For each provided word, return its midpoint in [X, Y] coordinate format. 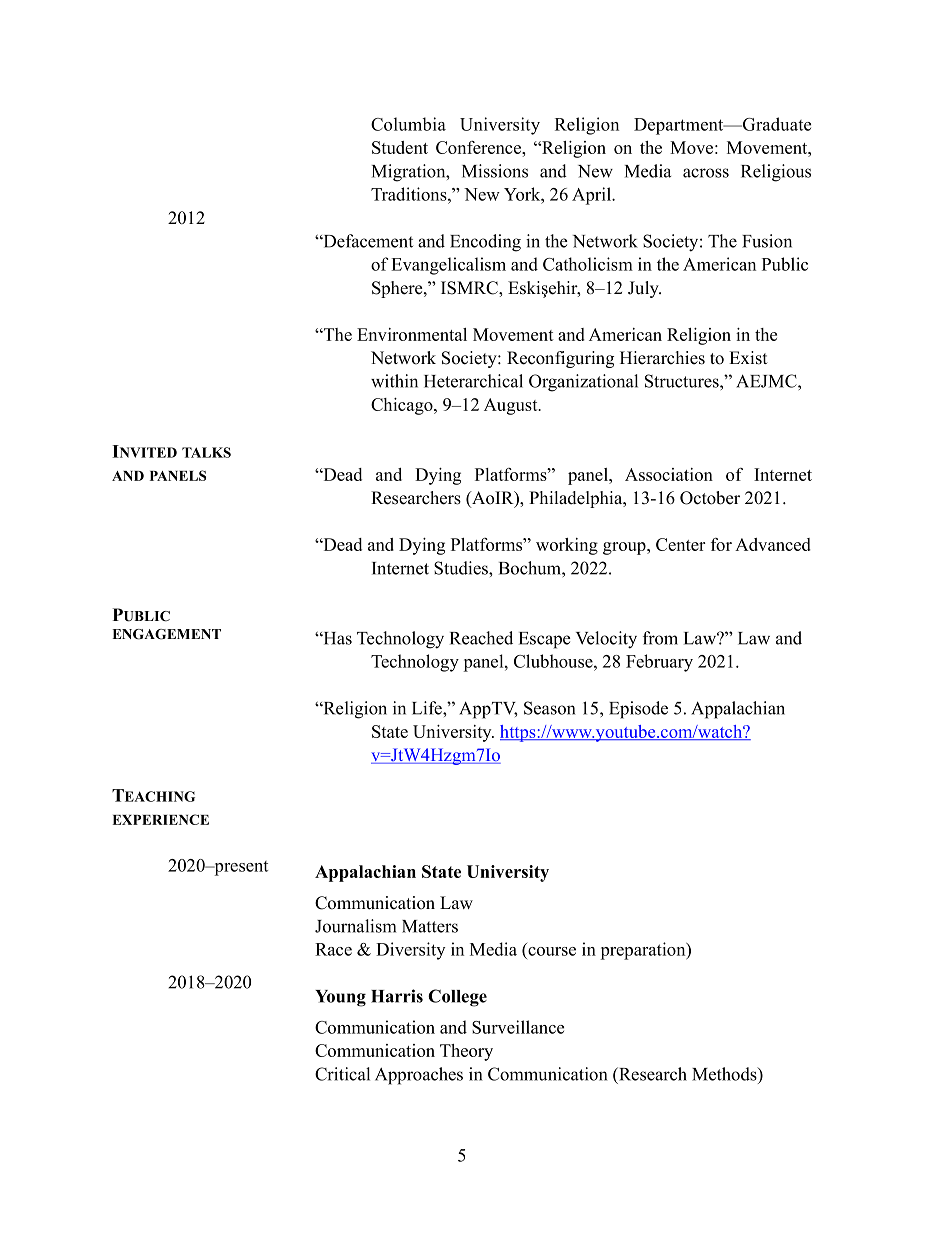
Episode [638, 710]
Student [400, 147]
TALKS [206, 452]
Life [428, 708]
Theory [466, 1052]
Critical [342, 1074]
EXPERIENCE [160, 819]
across [706, 173]
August [512, 406]
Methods [725, 1074]
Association [669, 474]
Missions [495, 171]
